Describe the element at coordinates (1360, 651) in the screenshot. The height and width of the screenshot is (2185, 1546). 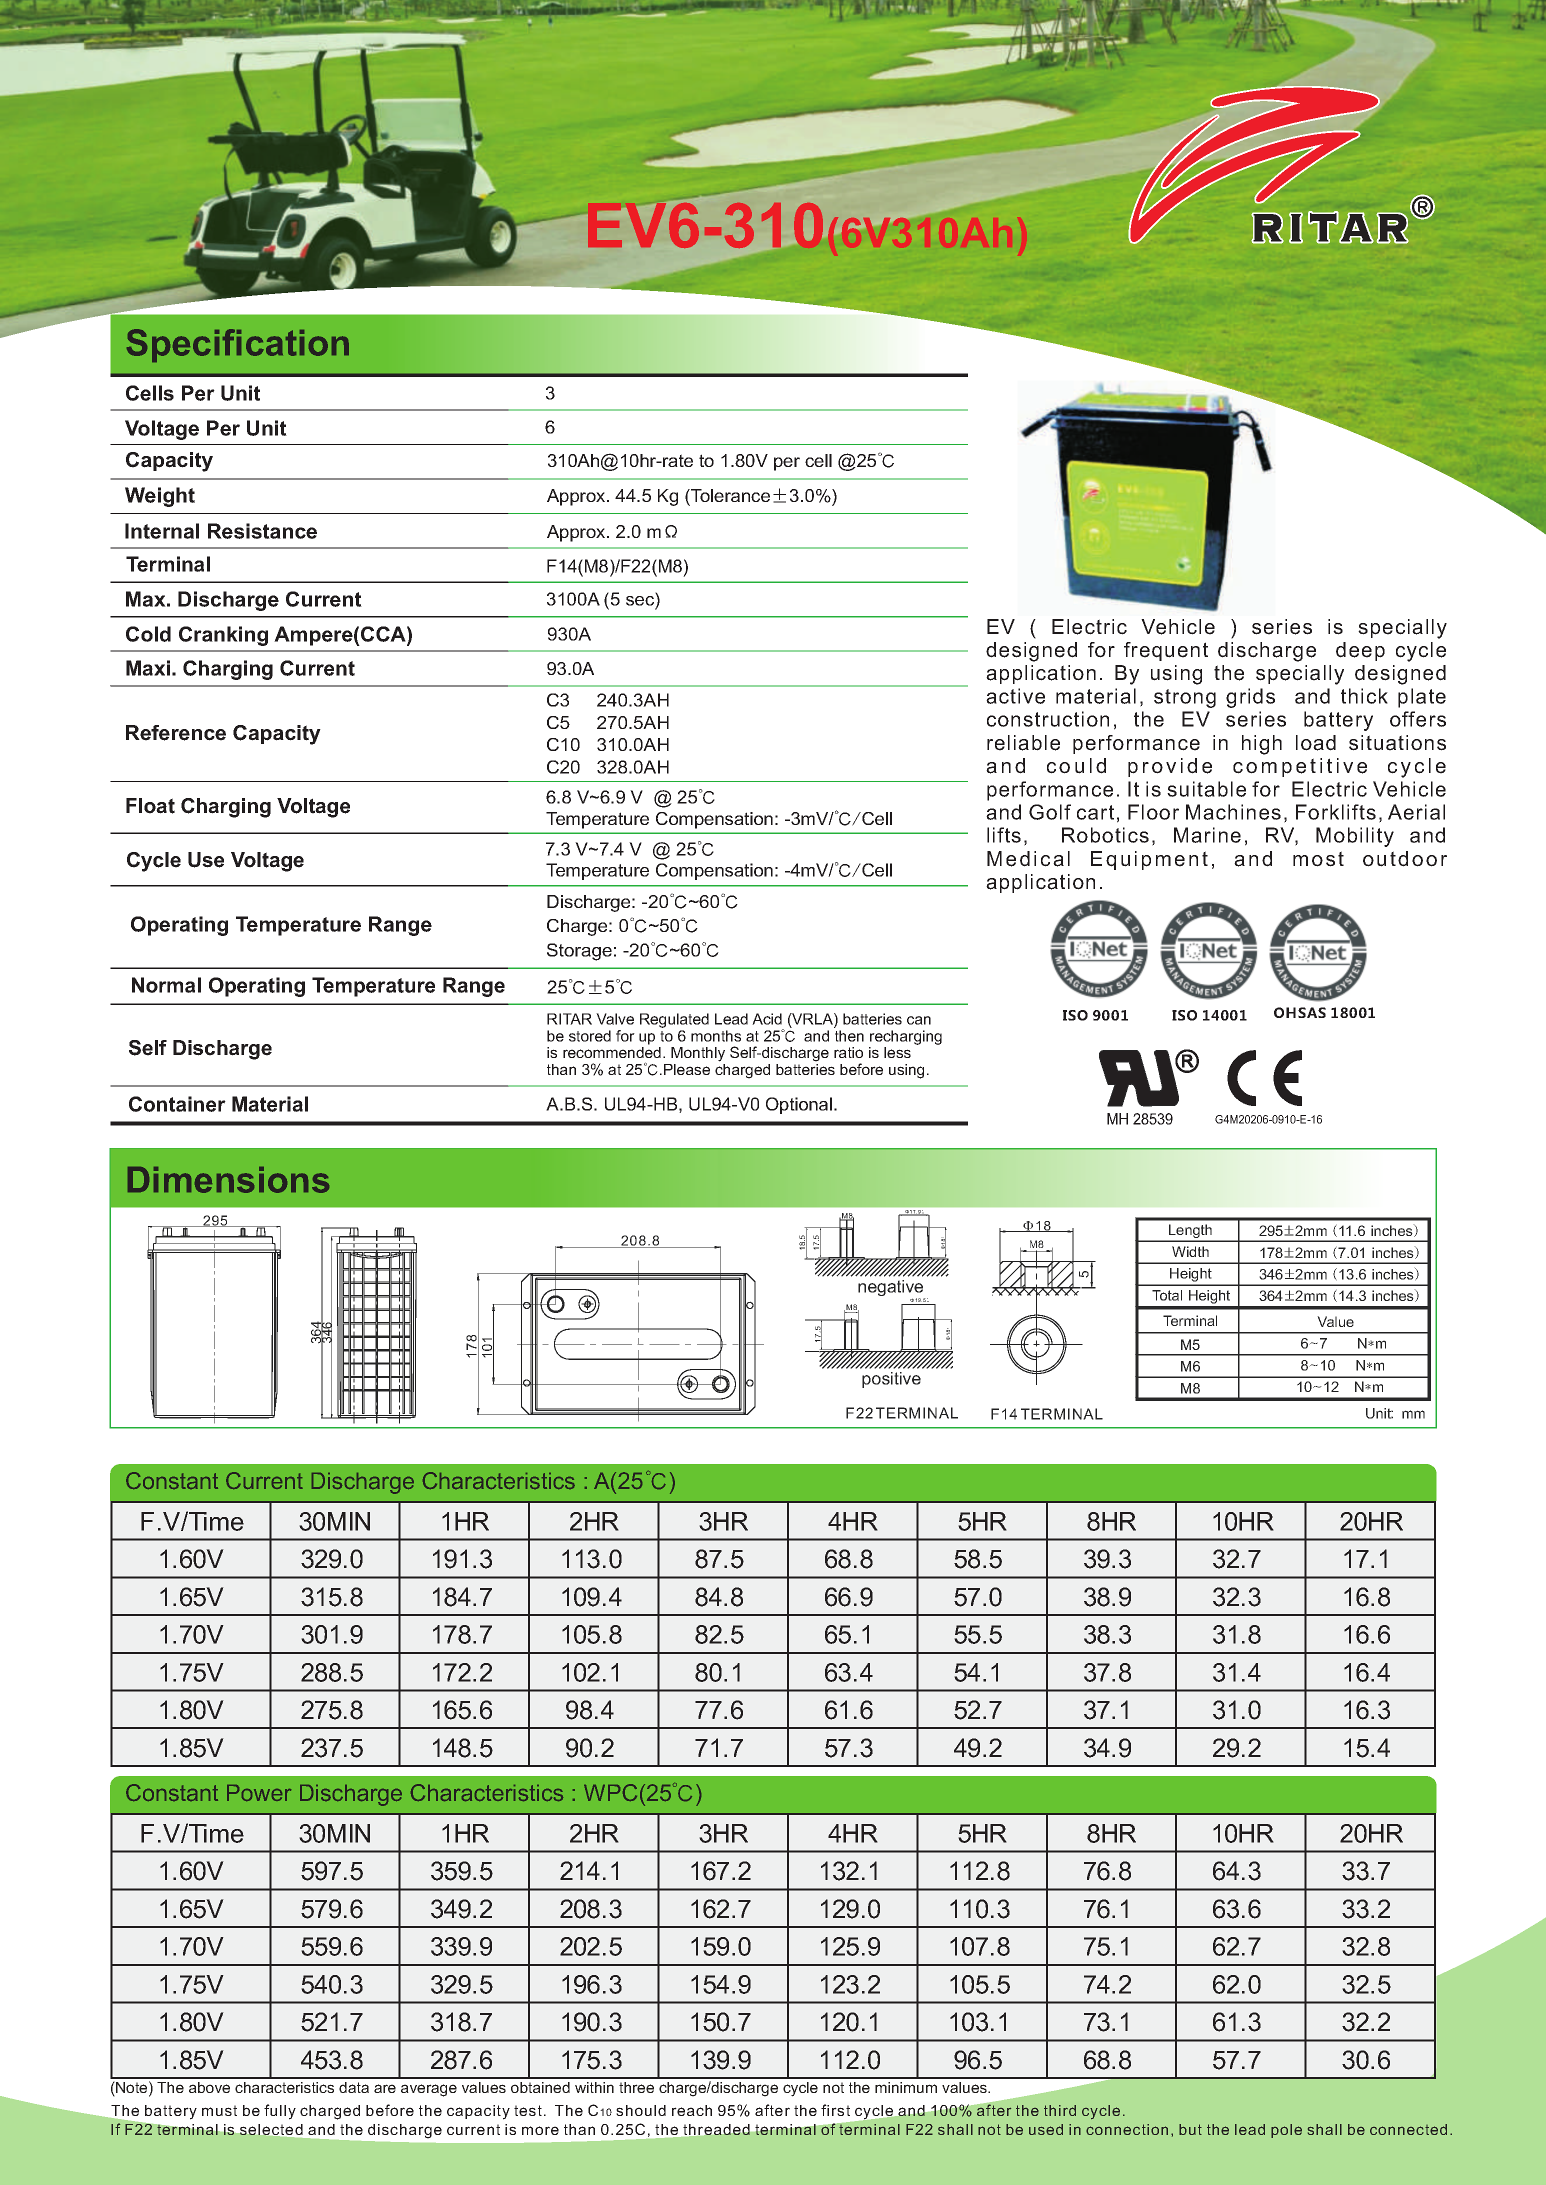
I see `deep` at that location.
